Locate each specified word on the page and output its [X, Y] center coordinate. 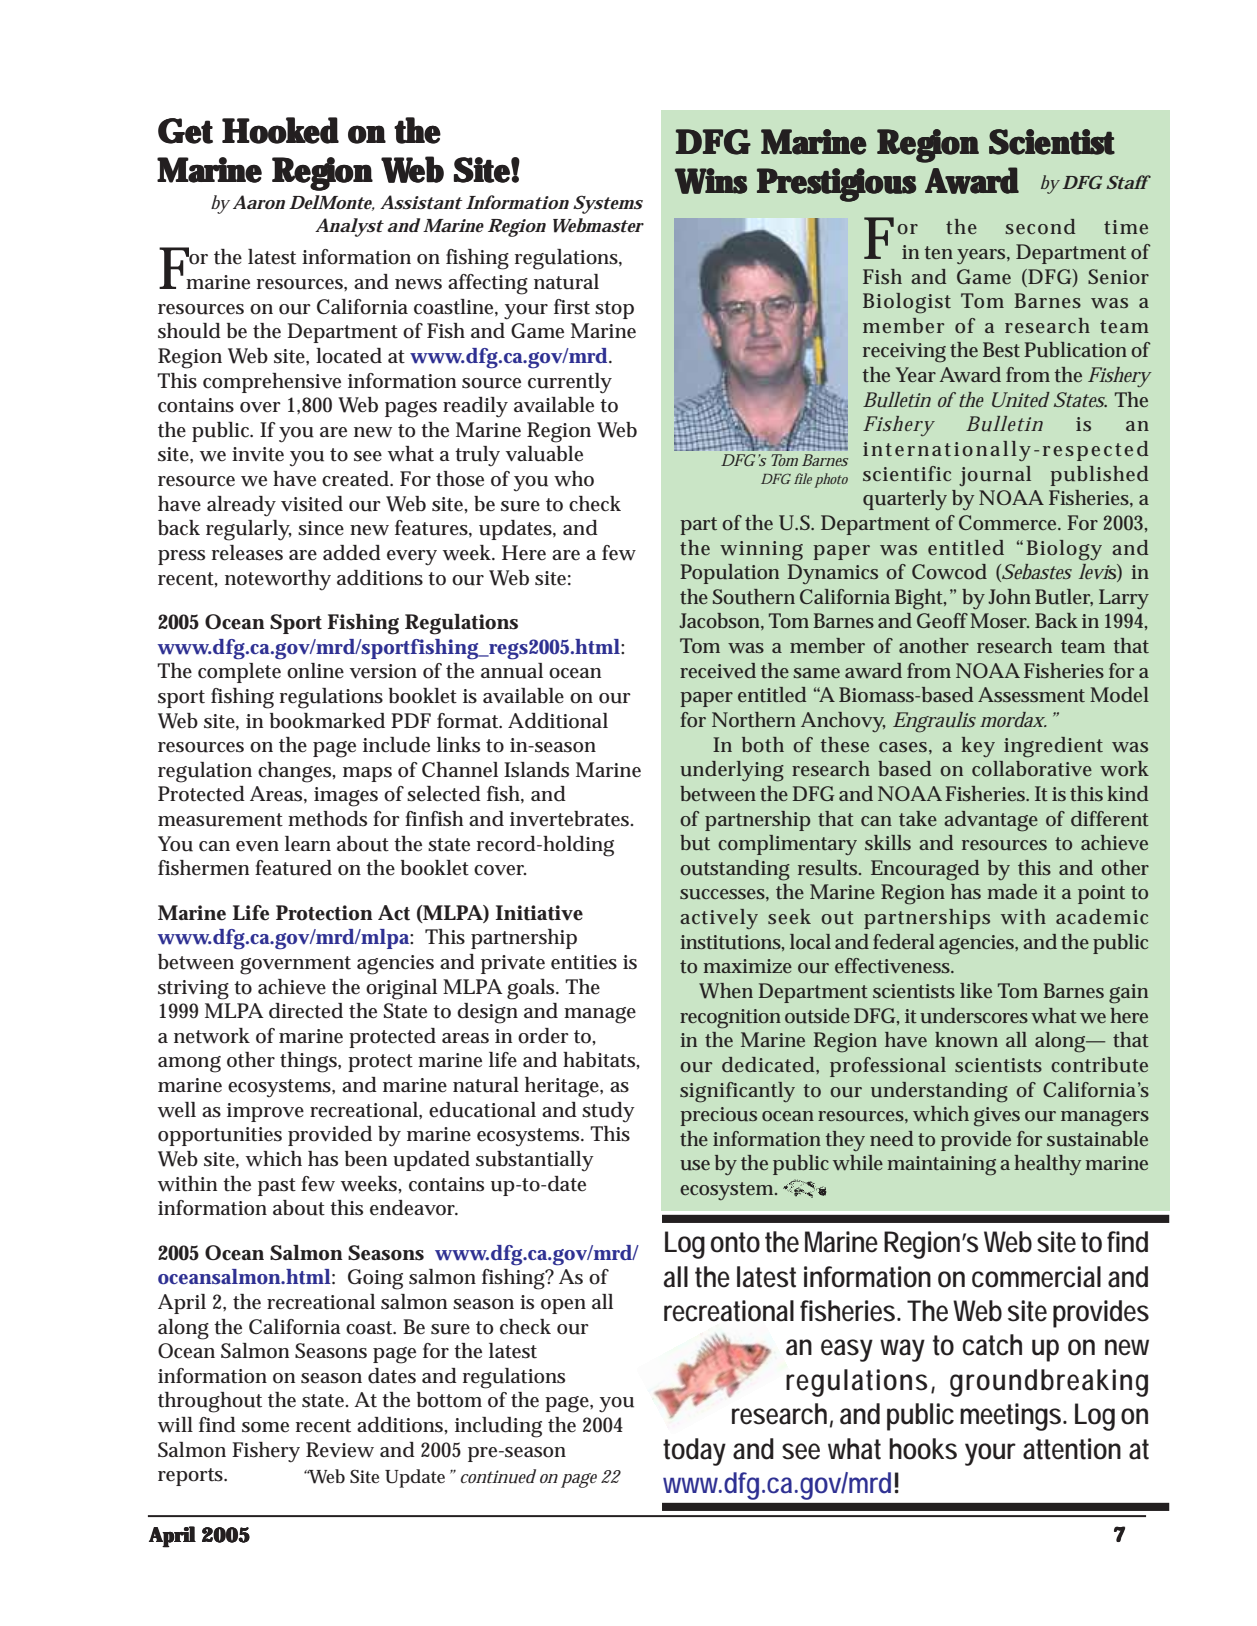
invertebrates [571, 819]
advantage [991, 821]
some [265, 1427]
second [1040, 226]
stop [614, 310]
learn [308, 844]
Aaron [259, 202]
